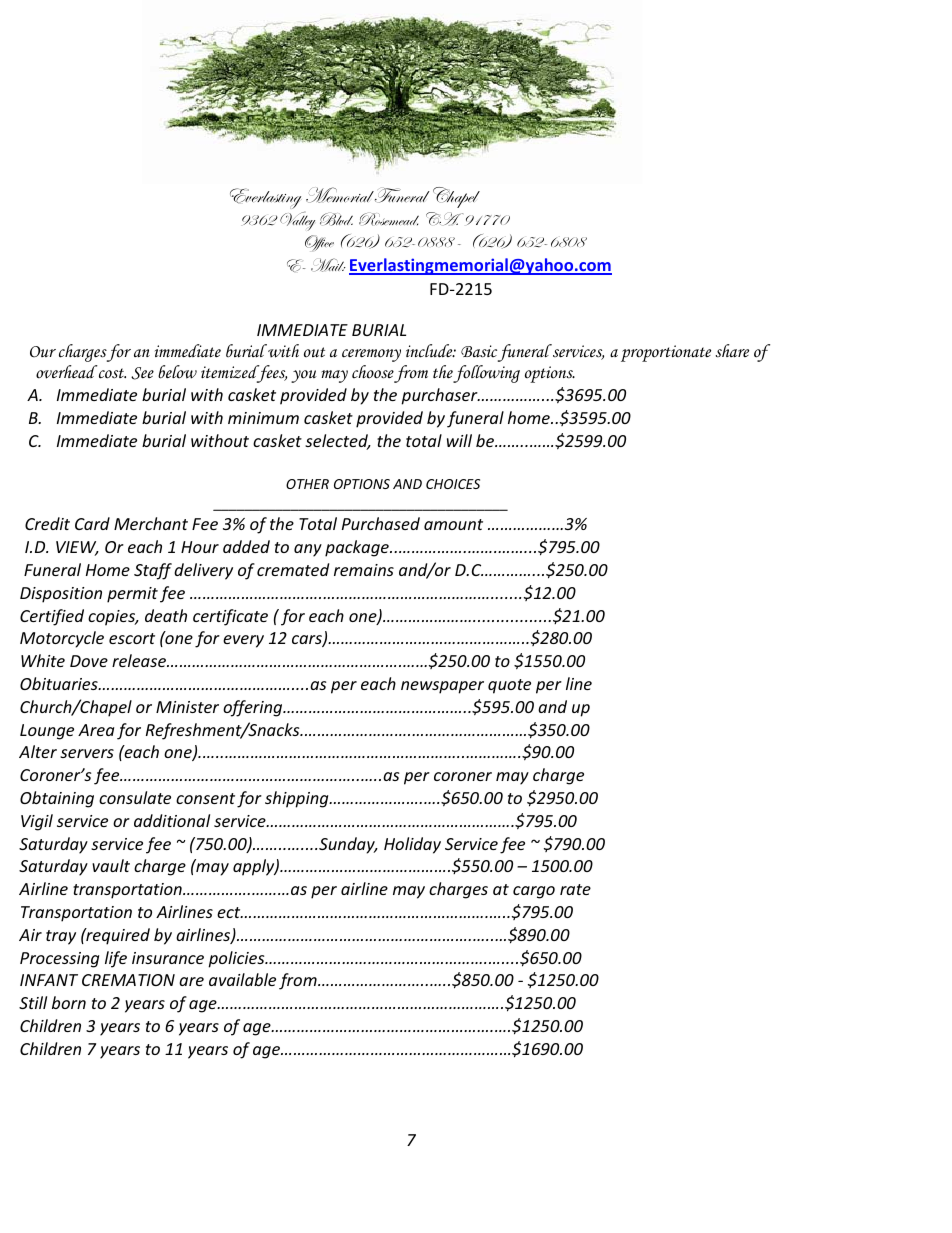  What do you see at coordinates (509, 686) in the image?
I see `quote` at bounding box center [509, 686].
